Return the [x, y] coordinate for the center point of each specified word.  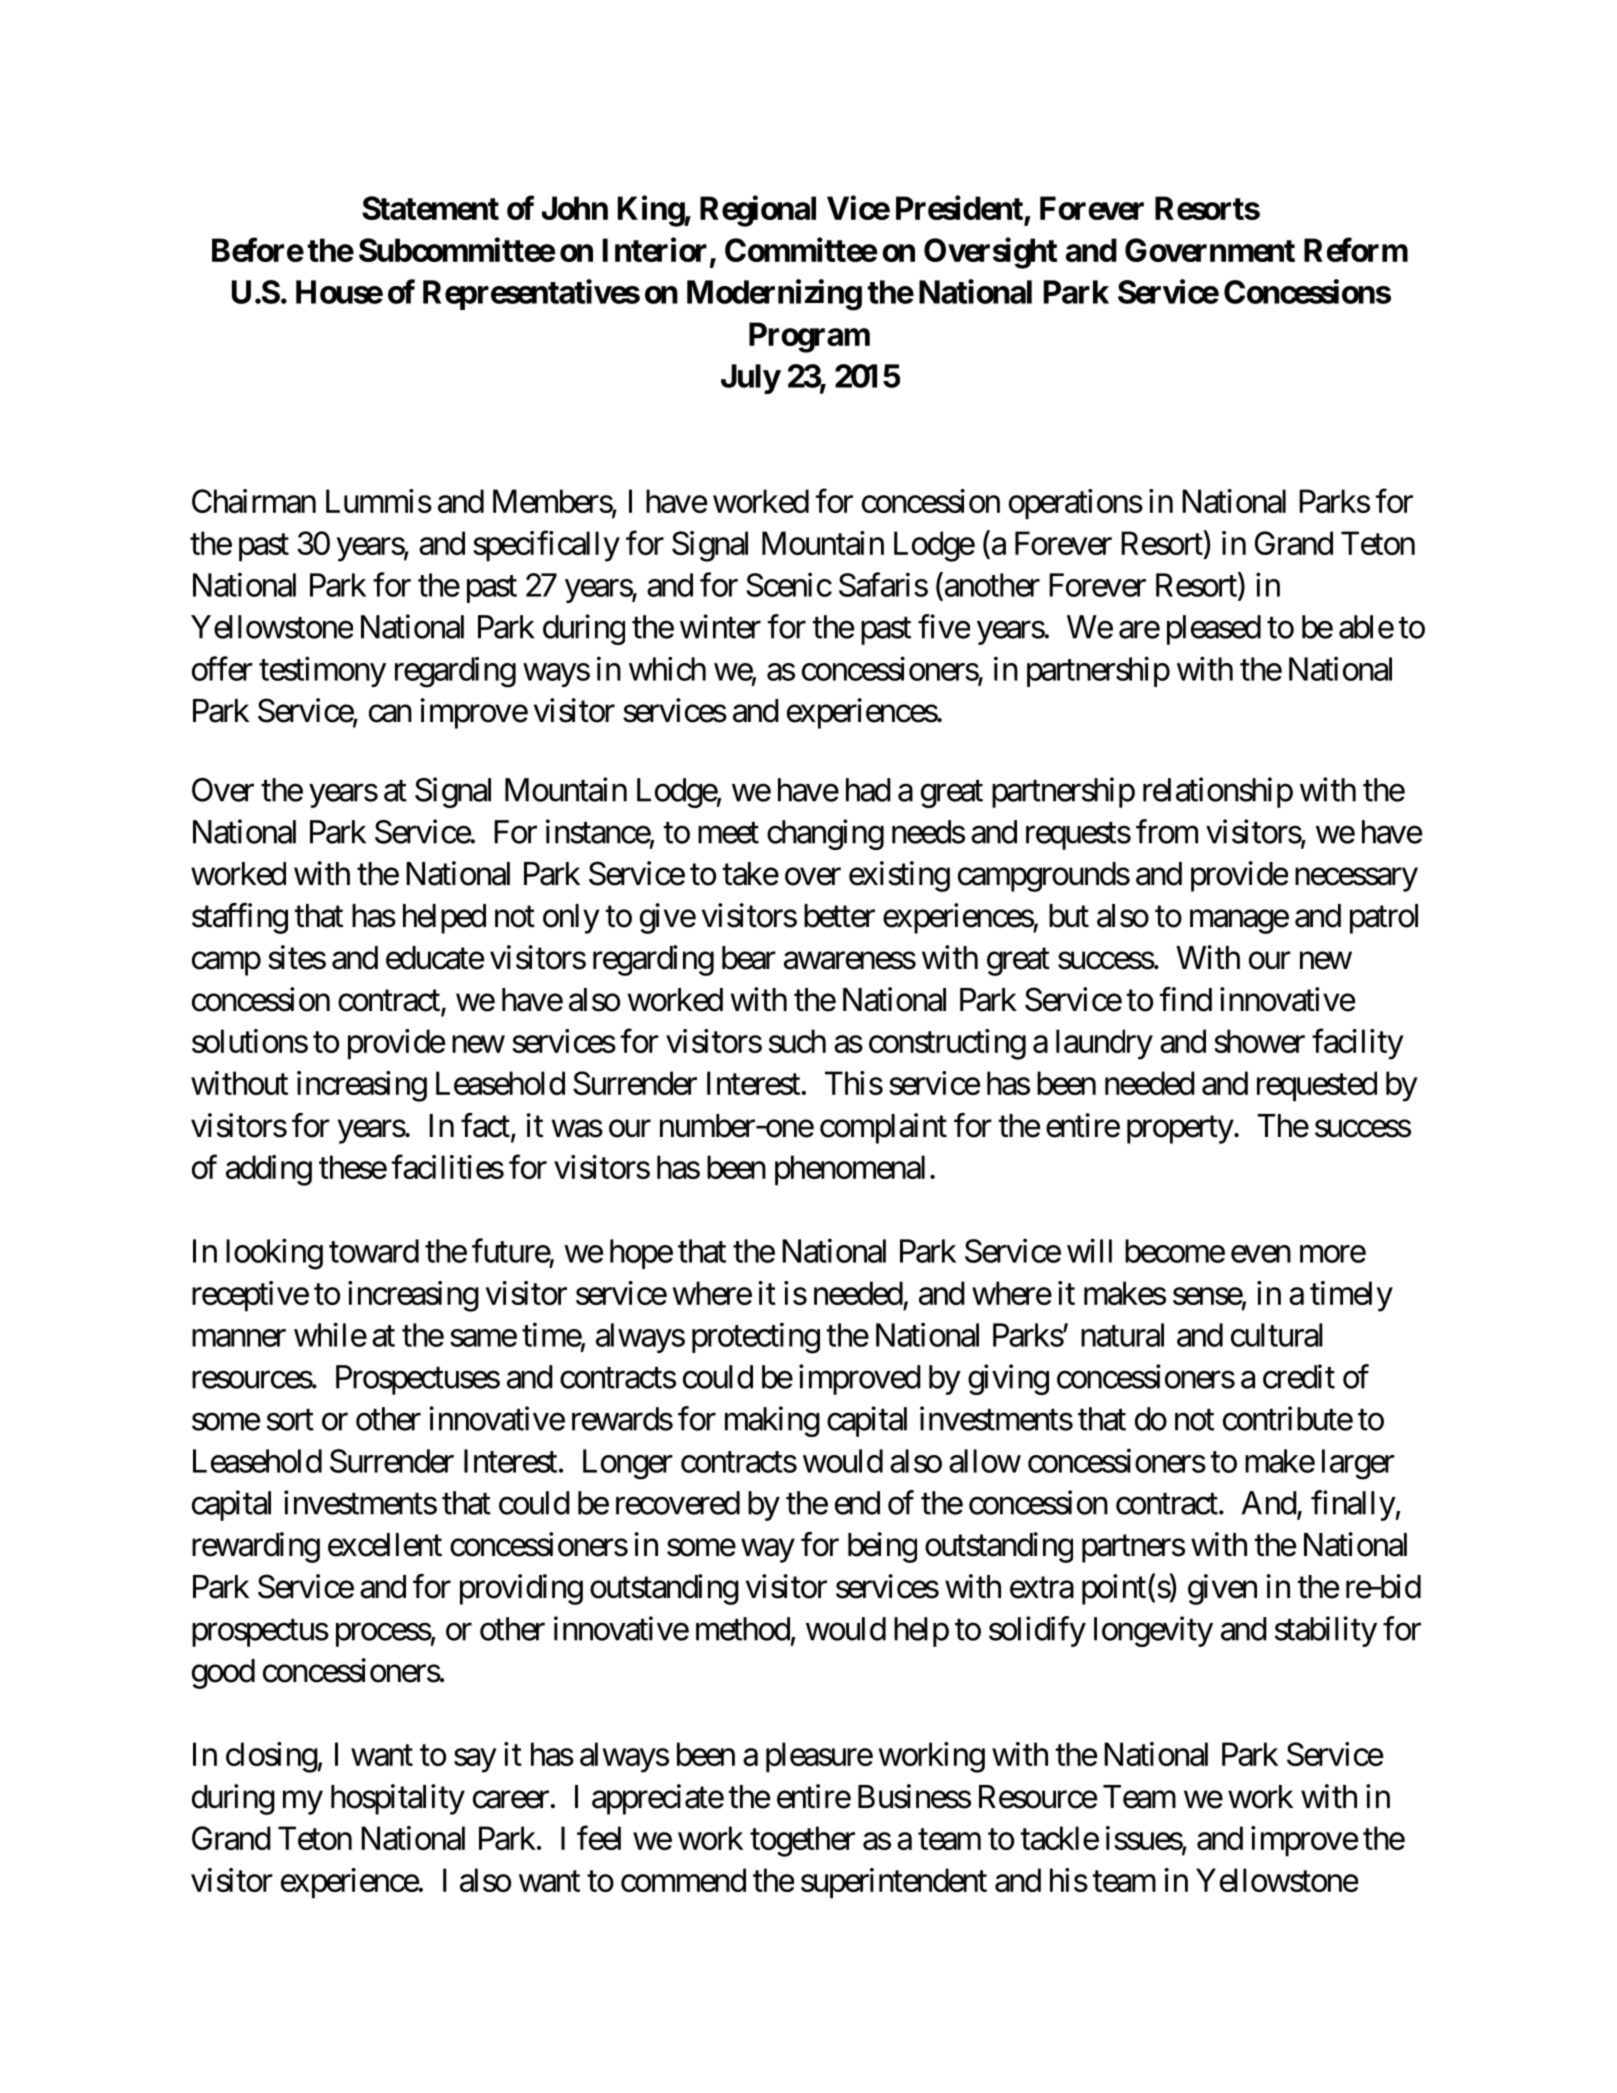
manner [239, 1338]
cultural [1277, 1335]
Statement [430, 208]
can [390, 714]
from [1167, 831]
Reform [1356, 249]
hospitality [398, 1799]
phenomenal [850, 1170]
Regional [758, 211]
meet [728, 833]
